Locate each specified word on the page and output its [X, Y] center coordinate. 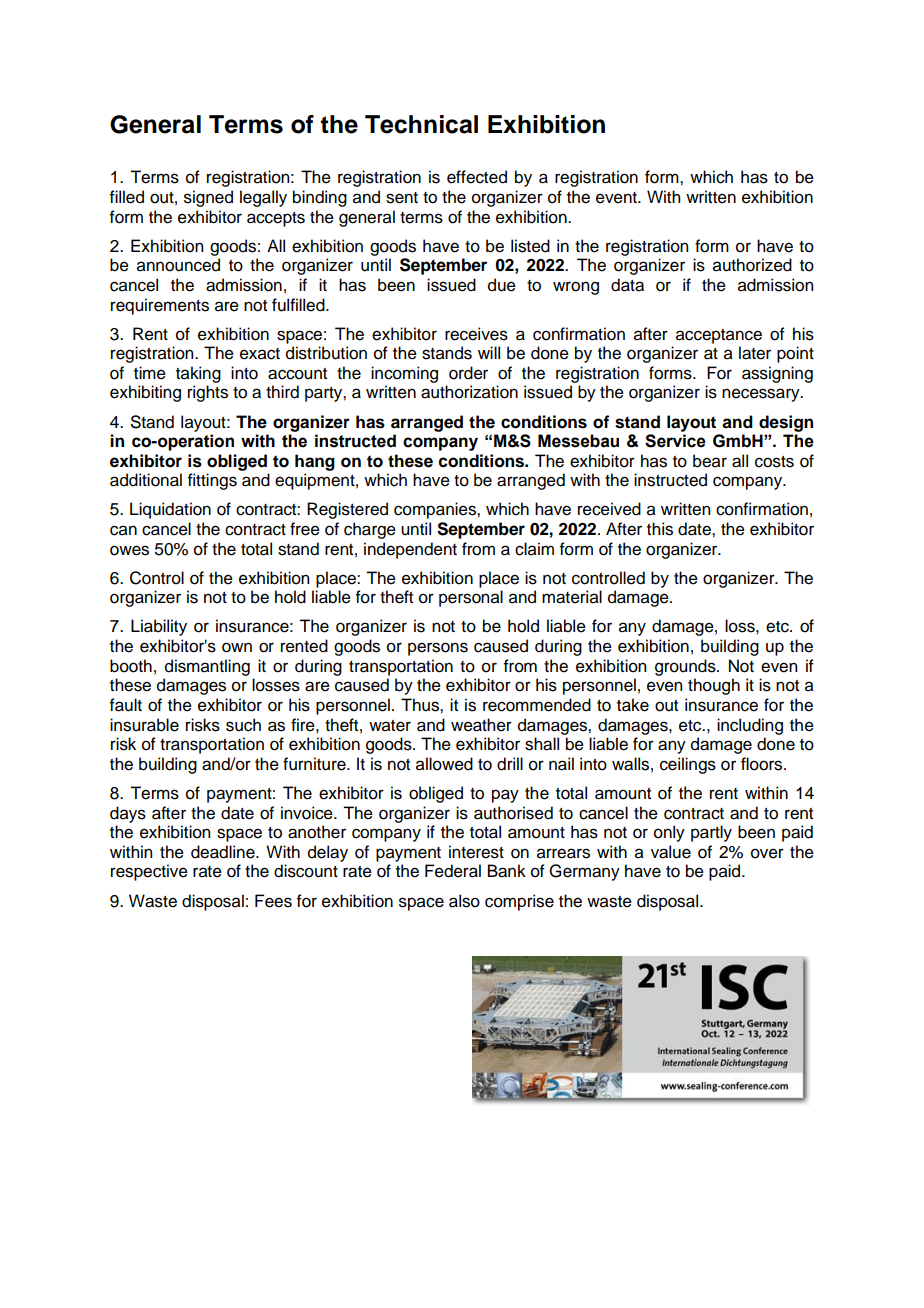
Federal [453, 871]
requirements [160, 306]
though [714, 686]
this [660, 529]
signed [208, 198]
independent [410, 550]
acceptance [719, 336]
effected [477, 177]
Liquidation [170, 510]
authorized [752, 265]
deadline [224, 852]
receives [476, 334]
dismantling [207, 667]
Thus [421, 705]
